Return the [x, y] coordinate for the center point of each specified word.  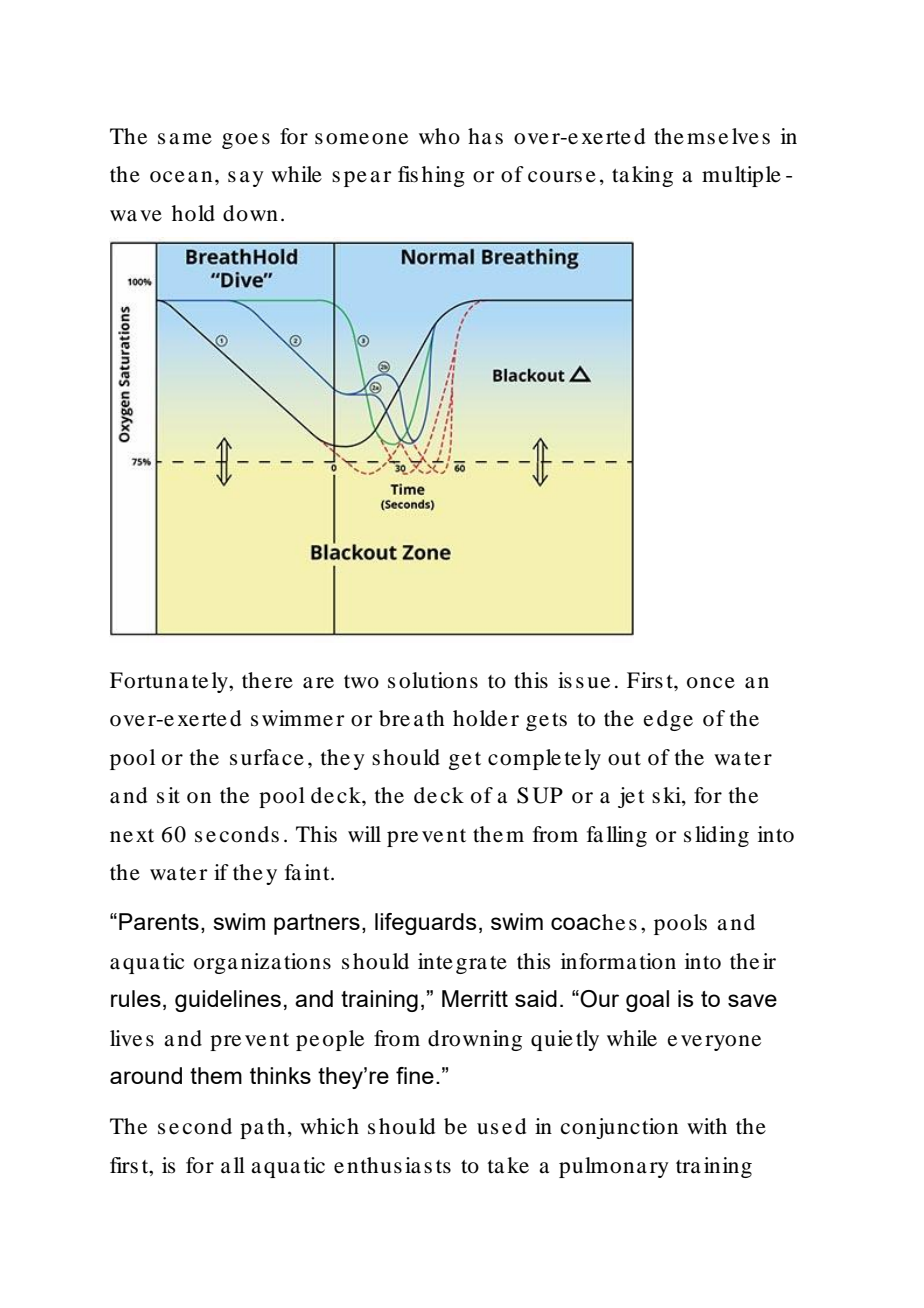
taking [642, 176]
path [262, 1128]
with [707, 1126]
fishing [431, 176]
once [711, 683]
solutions [433, 680]
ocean [181, 177]
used [501, 1126]
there [267, 680]
